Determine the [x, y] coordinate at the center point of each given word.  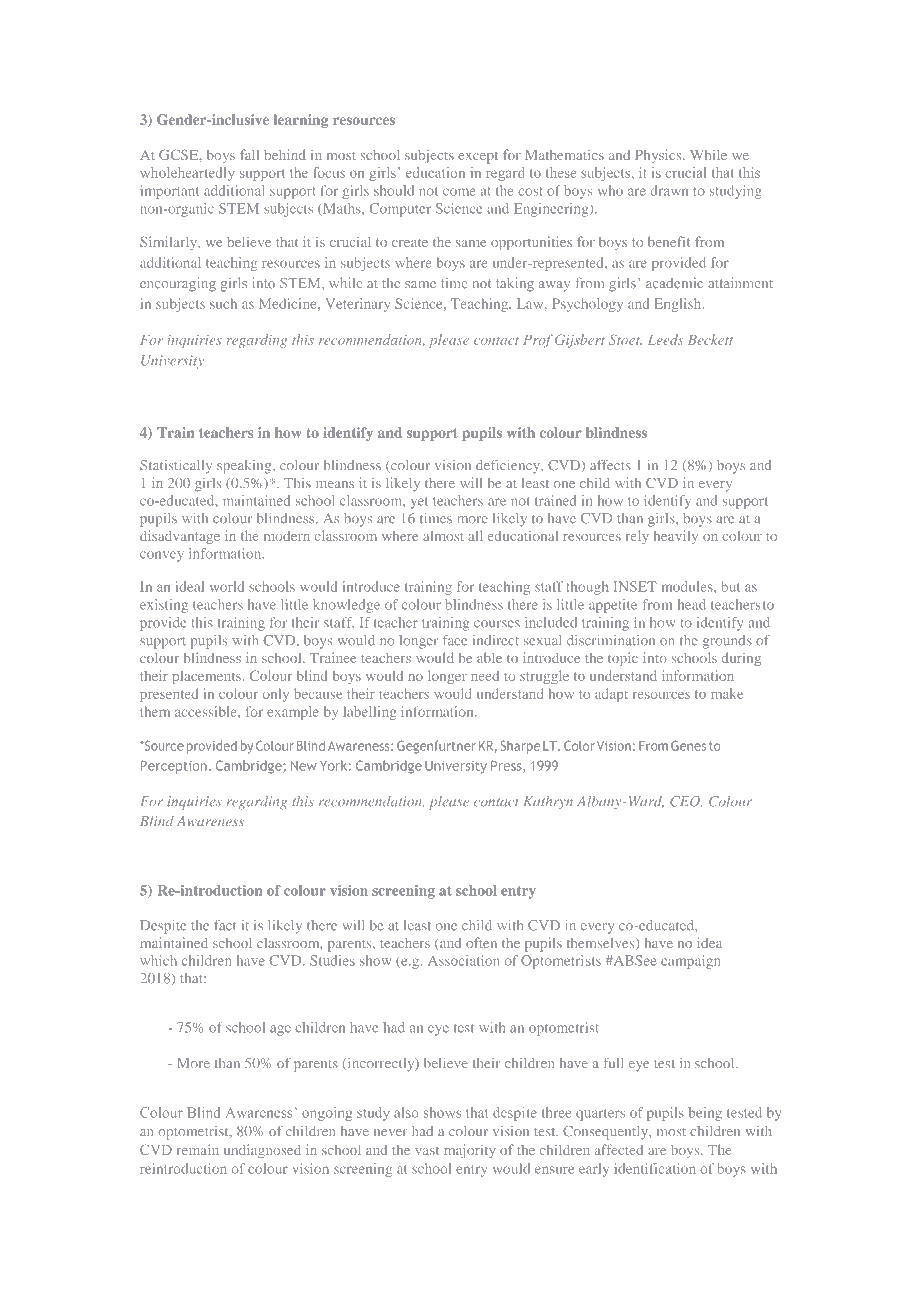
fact [225, 925]
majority [470, 1151]
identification [655, 1168]
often [481, 942]
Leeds [665, 339]
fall [249, 154]
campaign [690, 962]
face [455, 640]
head [692, 604]
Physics [659, 156]
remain [198, 1149]
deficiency [509, 467]
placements [206, 677]
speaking [245, 467]
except [478, 158]
